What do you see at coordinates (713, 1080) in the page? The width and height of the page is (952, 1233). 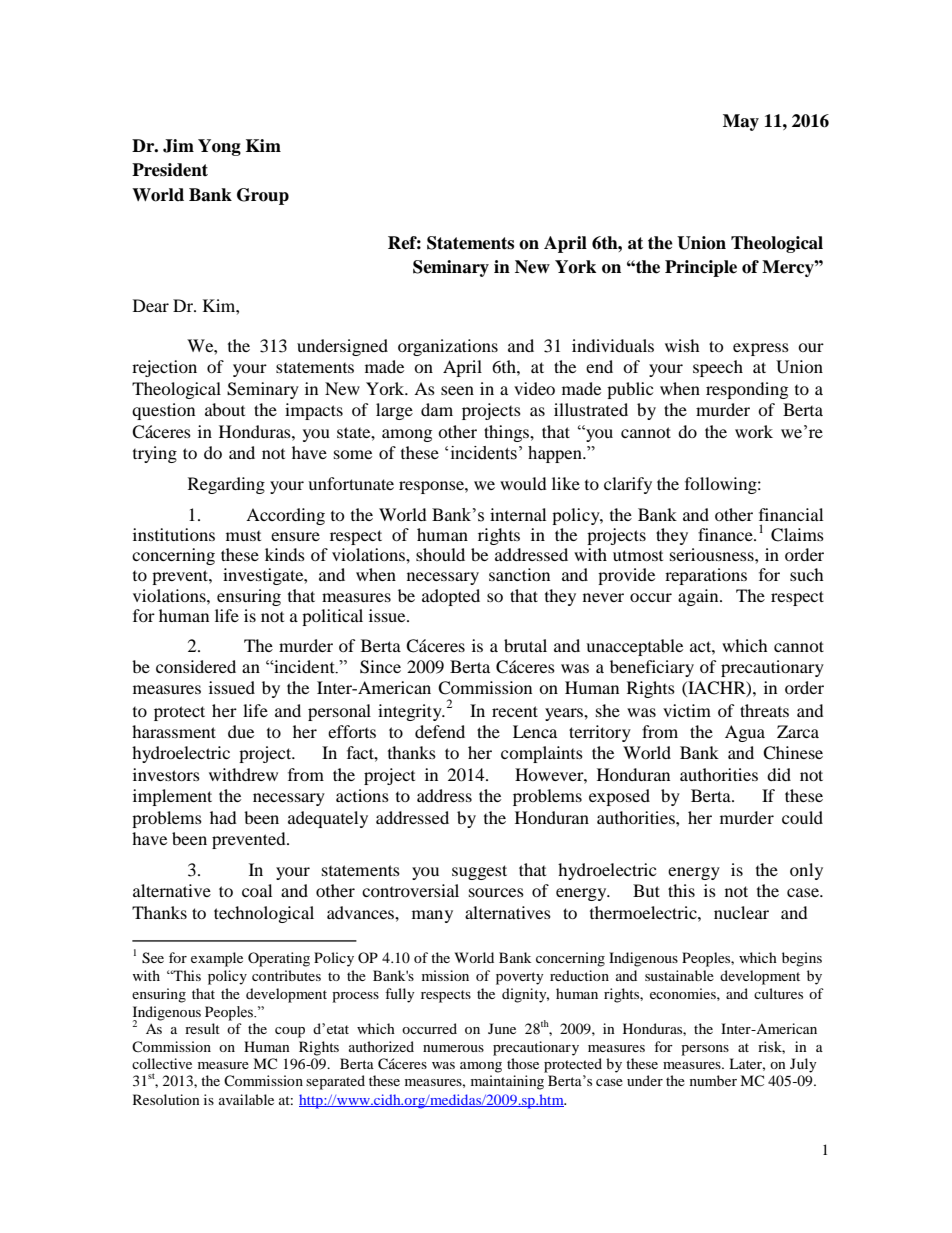 I see `number` at bounding box center [713, 1080].
